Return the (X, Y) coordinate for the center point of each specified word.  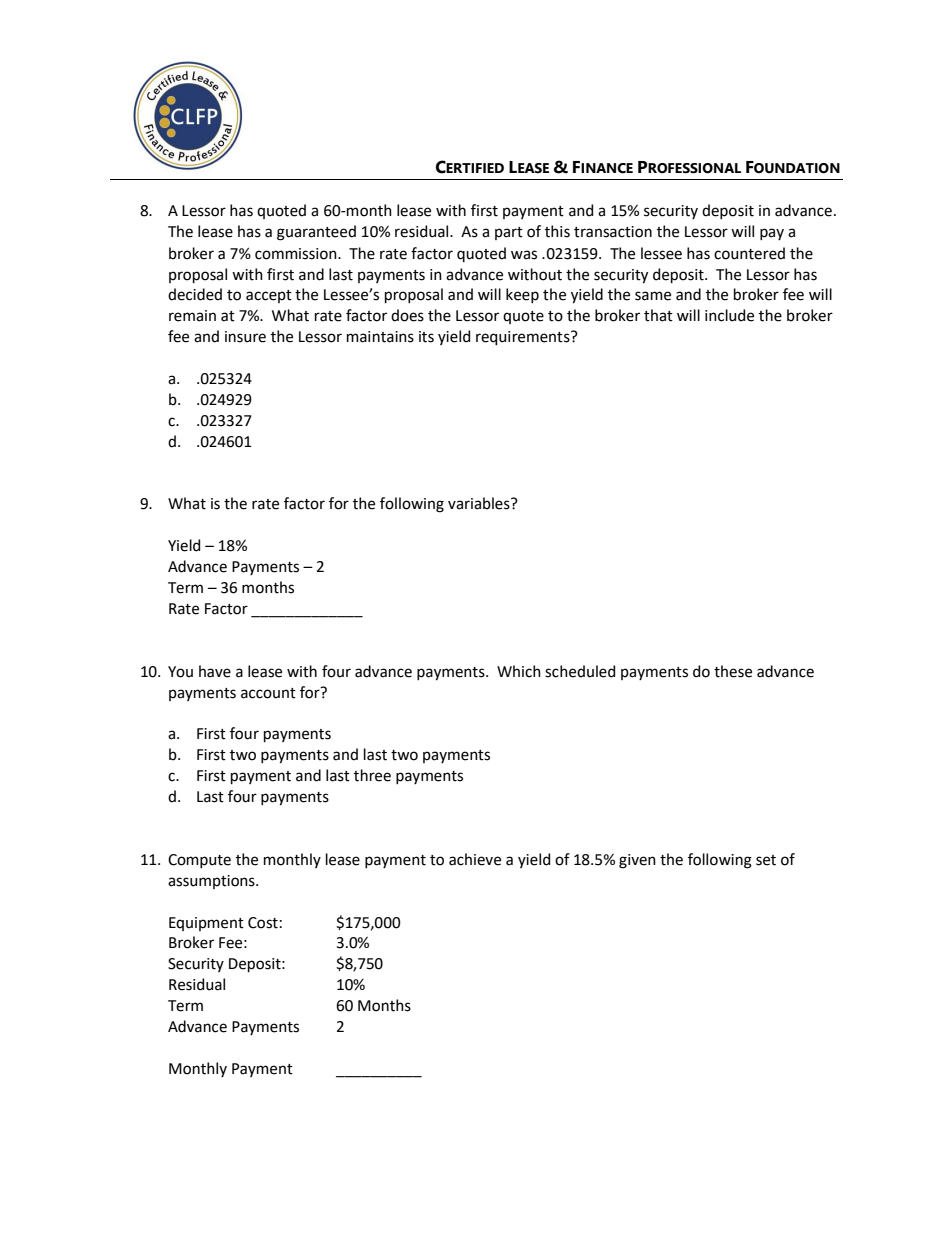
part (509, 233)
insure (245, 337)
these (733, 671)
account (268, 693)
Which (519, 671)
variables (480, 503)
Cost (263, 923)
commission (297, 254)
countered (749, 253)
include (729, 315)
